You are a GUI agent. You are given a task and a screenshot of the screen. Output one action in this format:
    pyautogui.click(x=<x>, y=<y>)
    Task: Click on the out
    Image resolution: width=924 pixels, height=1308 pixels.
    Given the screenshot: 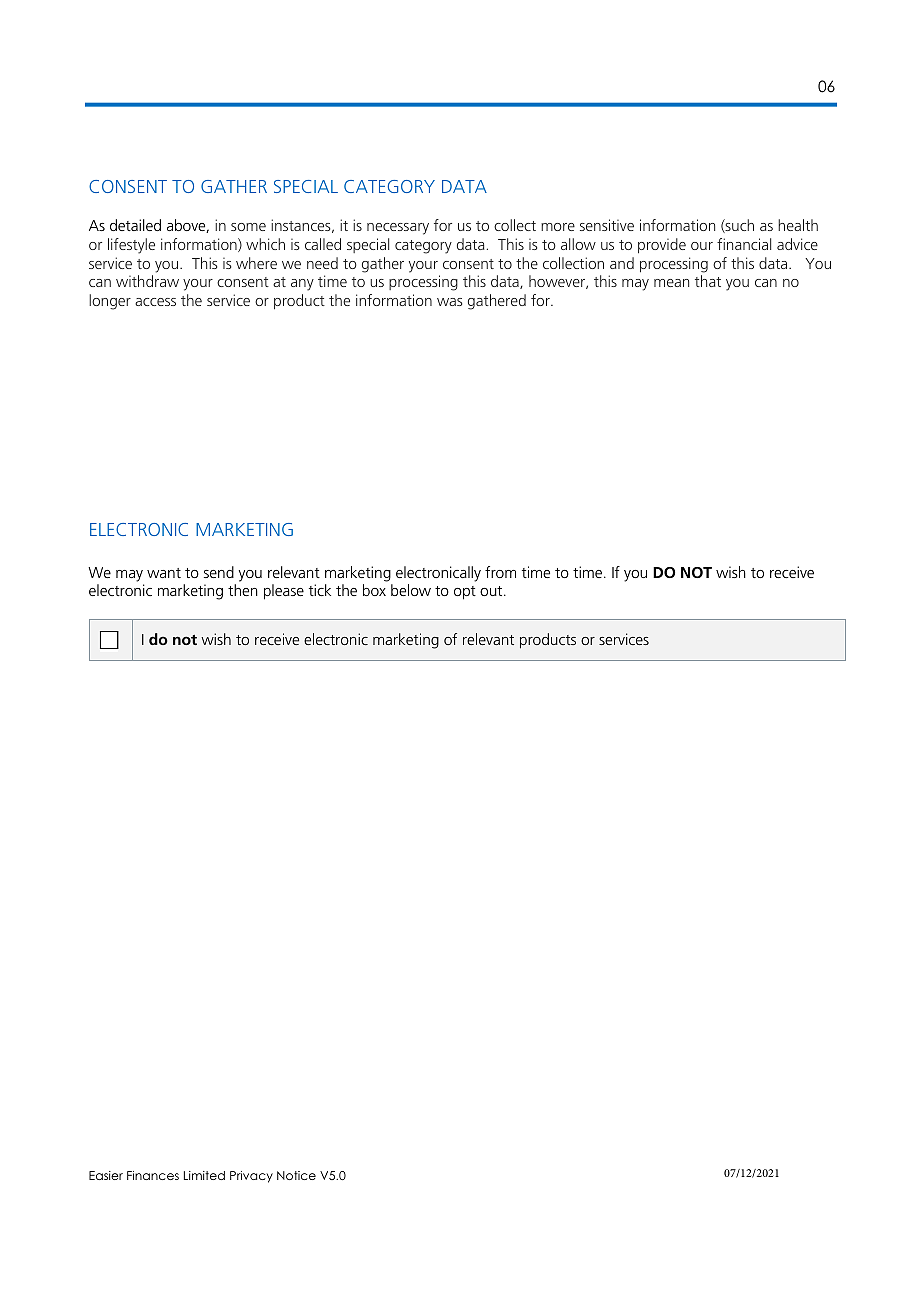 What is the action you would take?
    pyautogui.click(x=492, y=591)
